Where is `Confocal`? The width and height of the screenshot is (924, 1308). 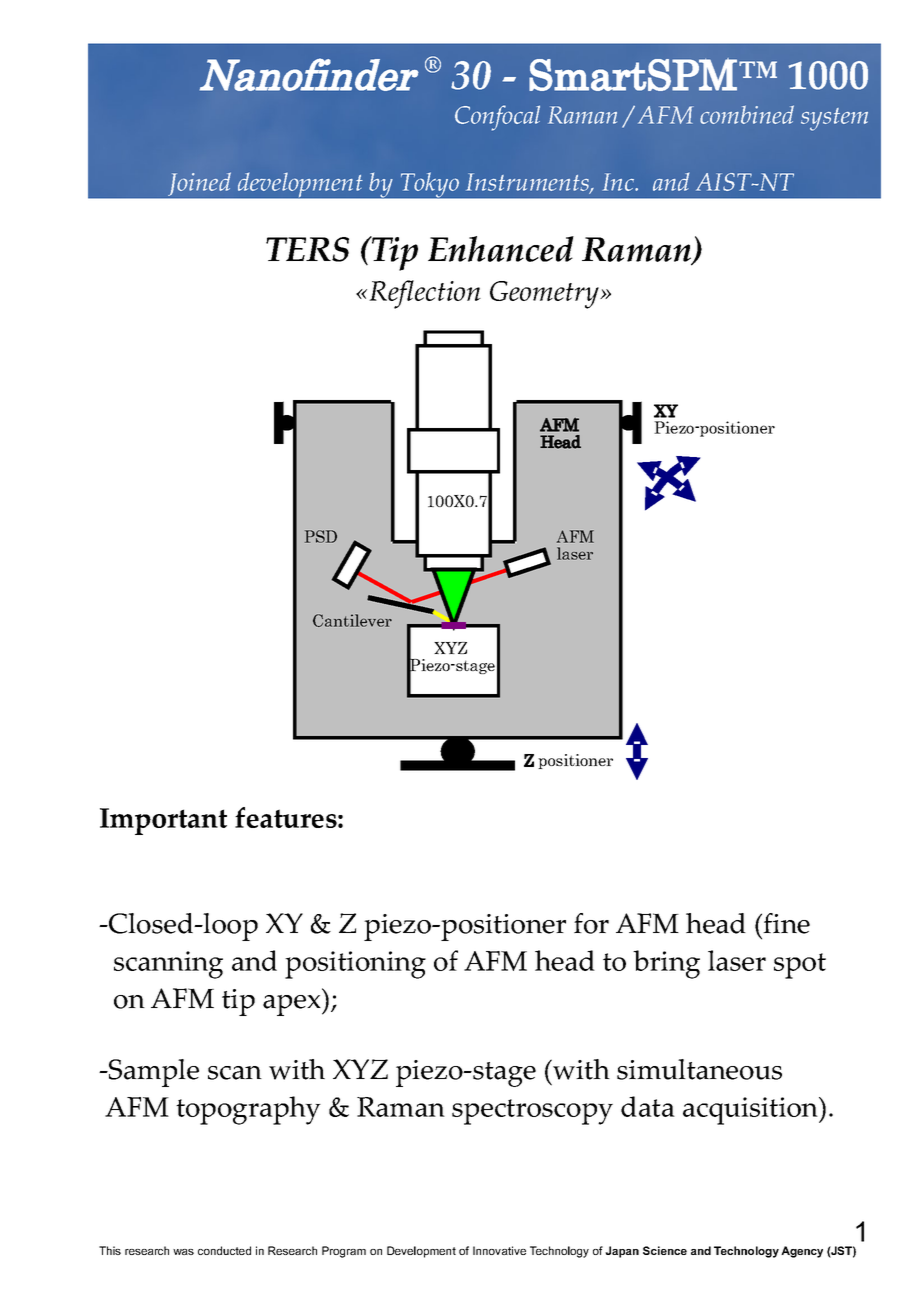 Confocal is located at coordinates (497, 118).
